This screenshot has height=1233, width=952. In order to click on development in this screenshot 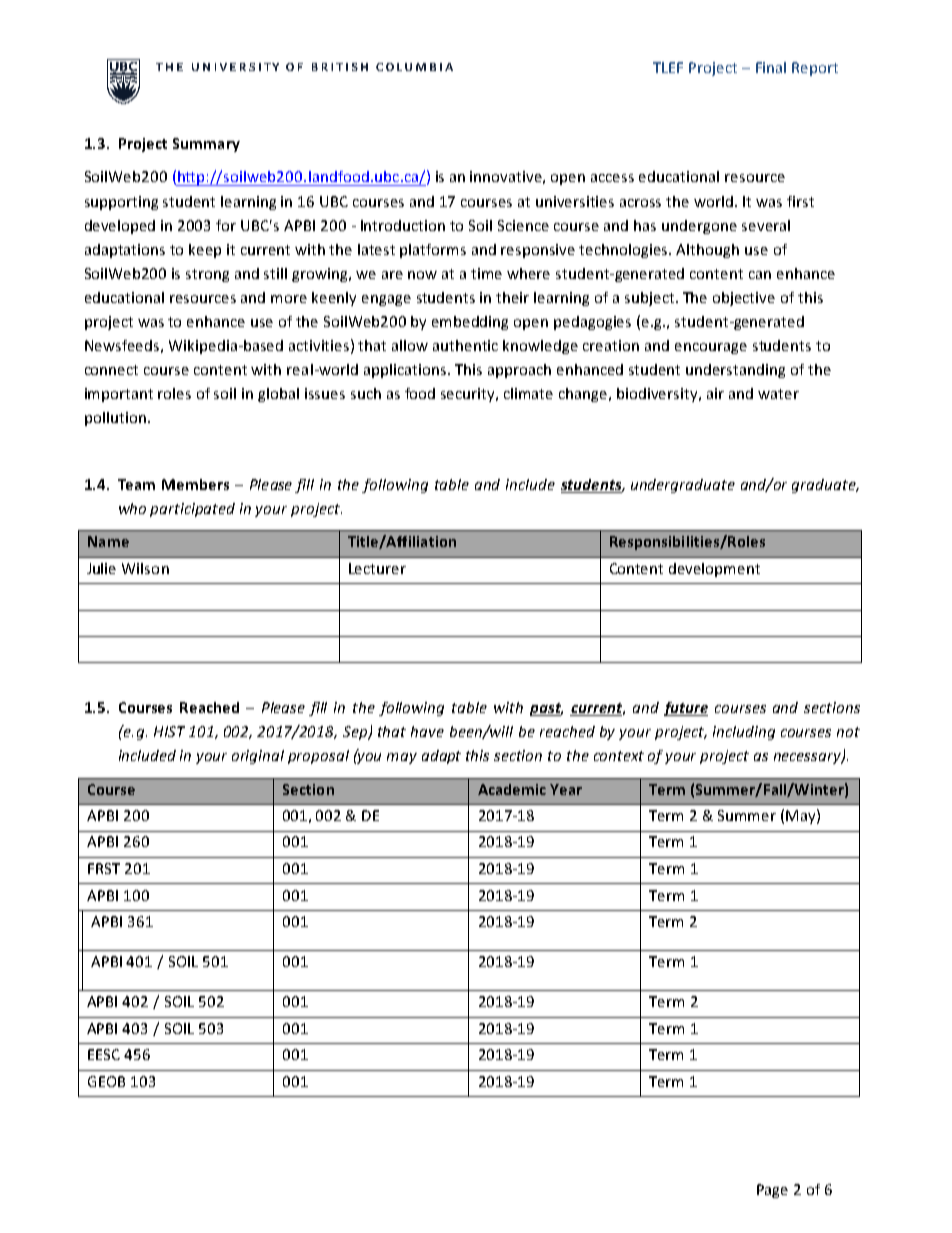, I will do `click(714, 570)`.
